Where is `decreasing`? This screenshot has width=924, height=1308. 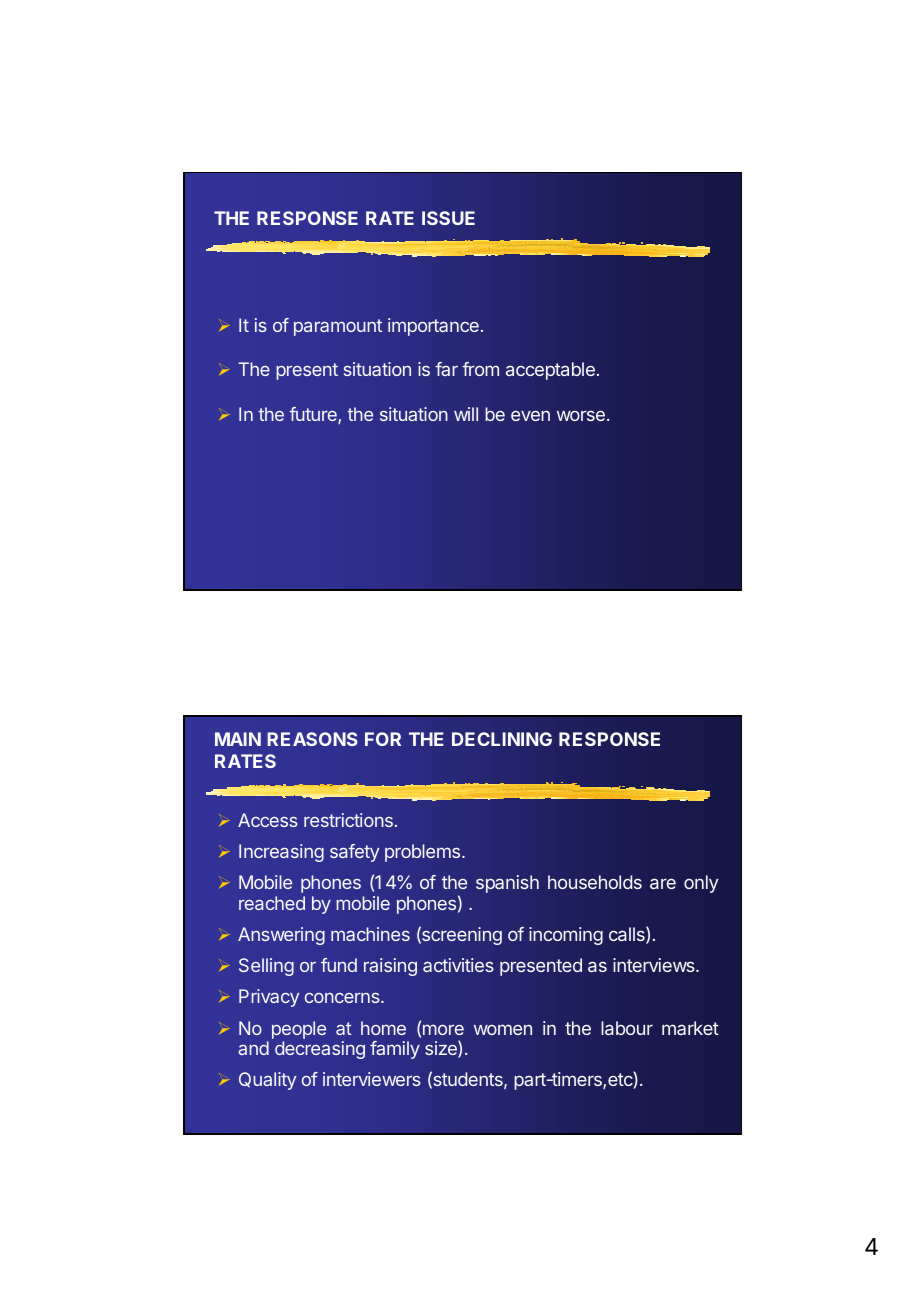 decreasing is located at coordinates (320, 1050).
